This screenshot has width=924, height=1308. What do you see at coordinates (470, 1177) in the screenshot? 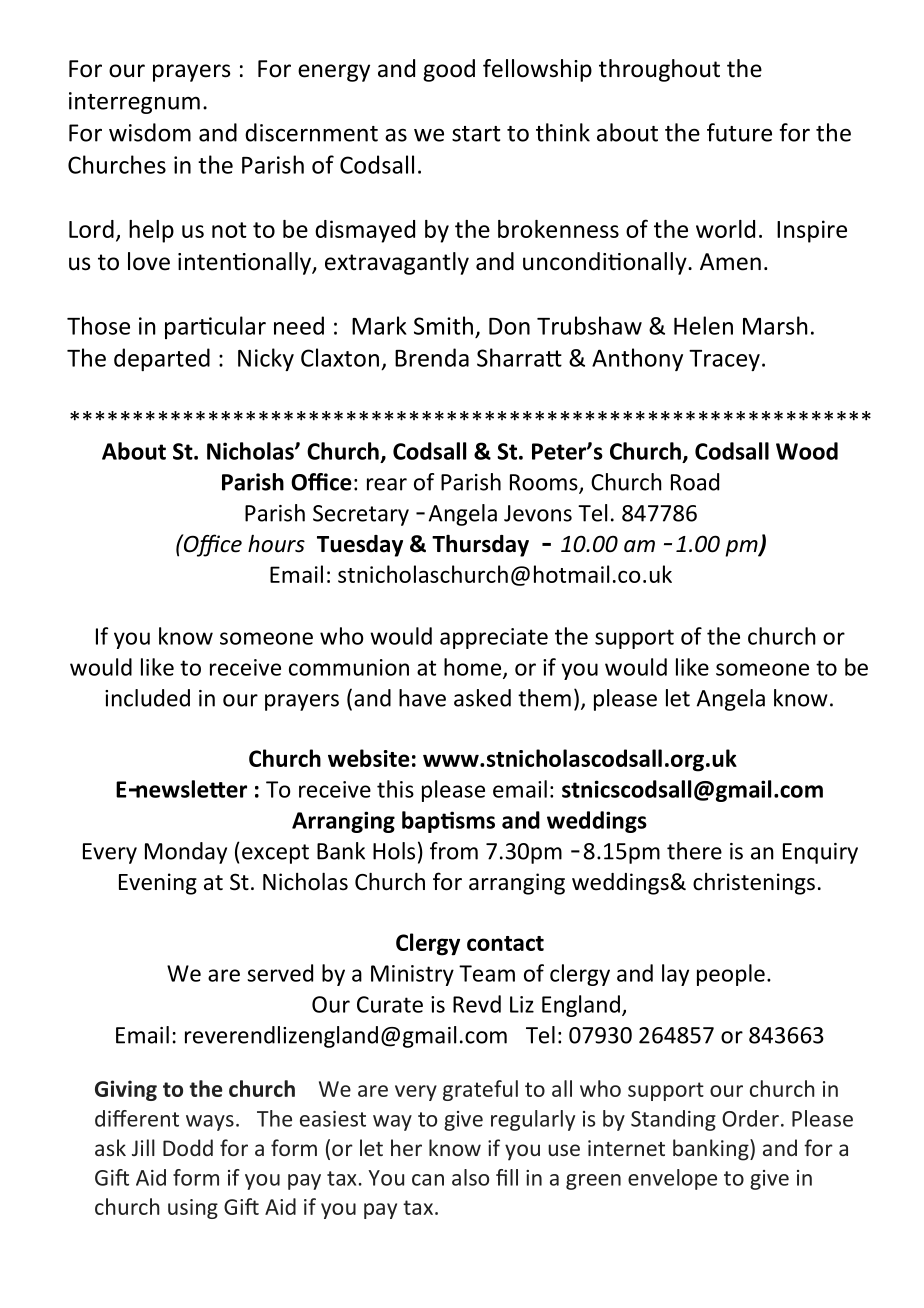
I see `also` at bounding box center [470, 1177].
